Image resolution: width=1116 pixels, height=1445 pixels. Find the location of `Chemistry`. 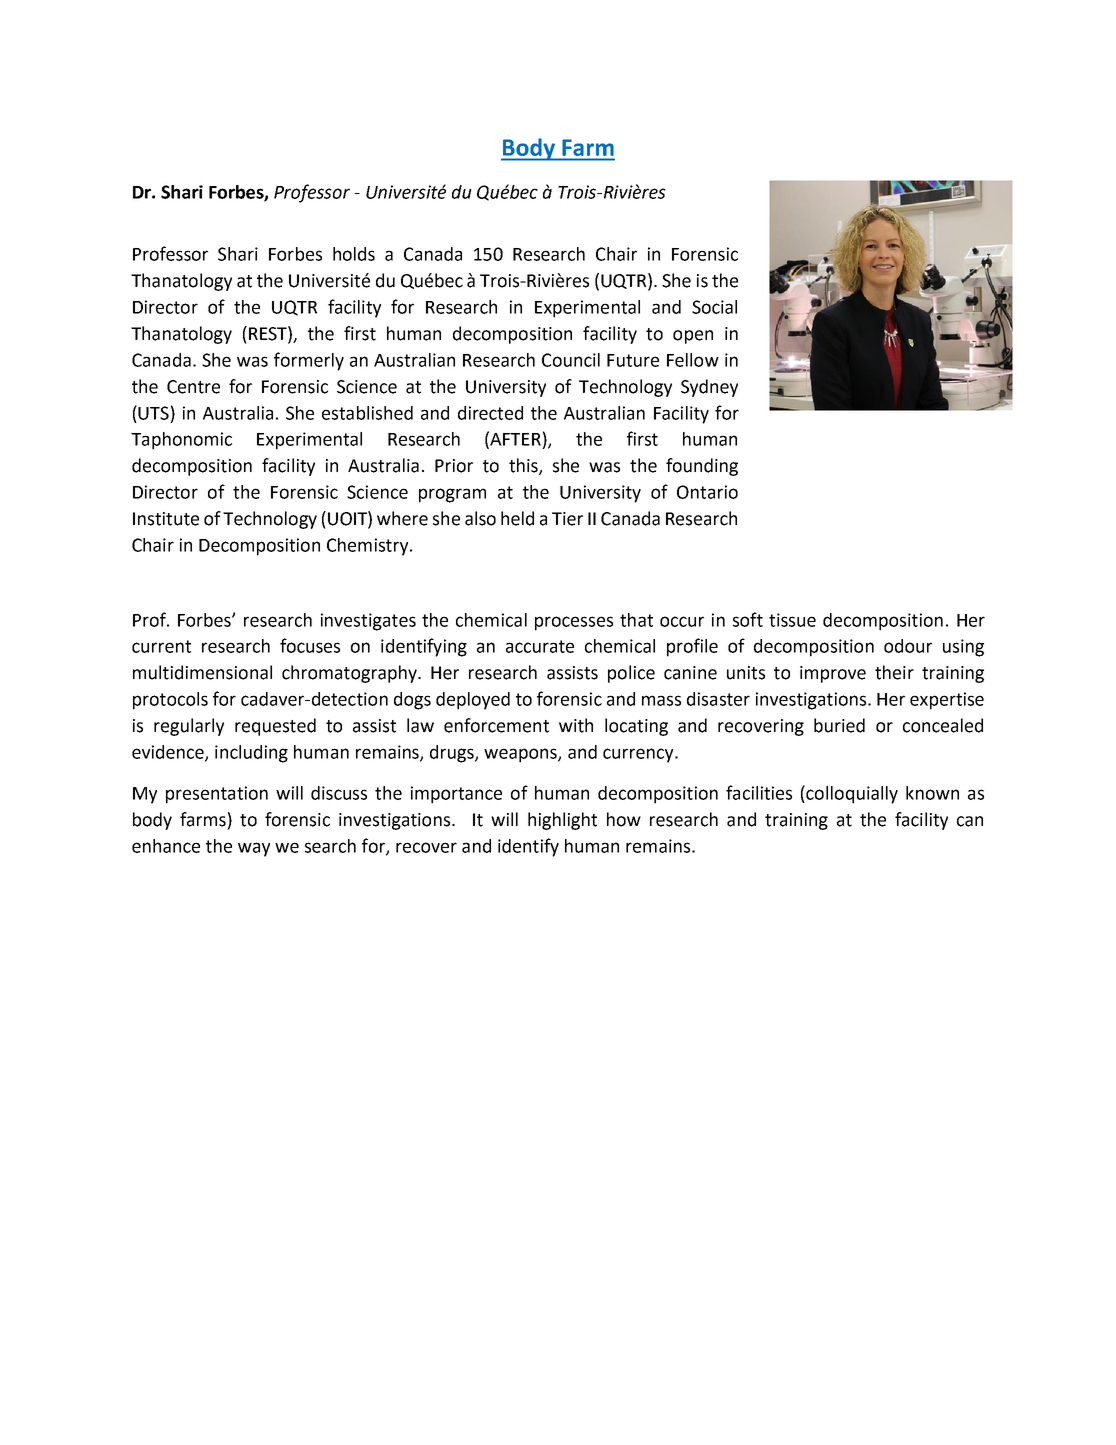

Chemistry is located at coordinates (369, 547).
